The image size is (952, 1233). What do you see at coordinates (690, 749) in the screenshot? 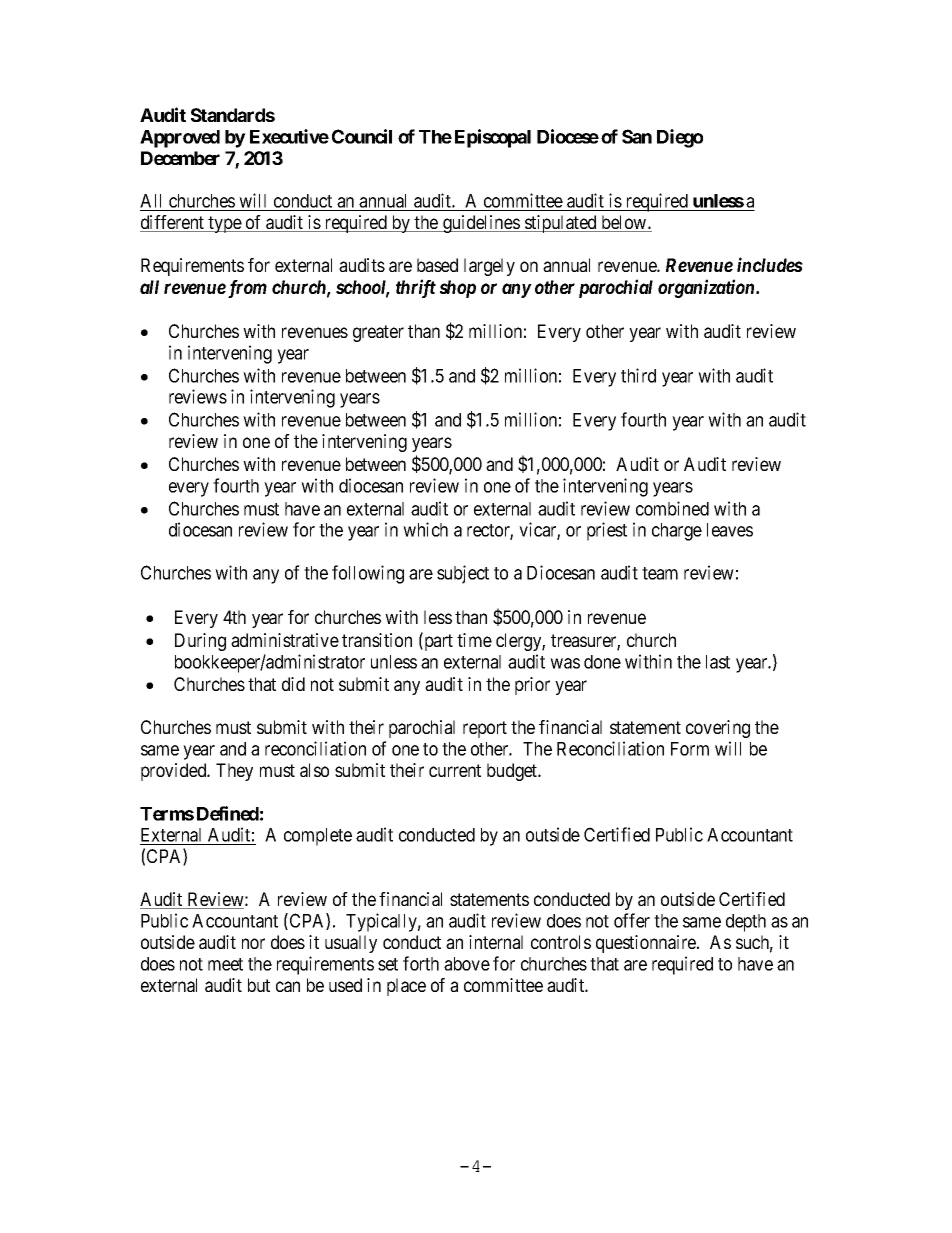
I see `Form` at bounding box center [690, 749].
